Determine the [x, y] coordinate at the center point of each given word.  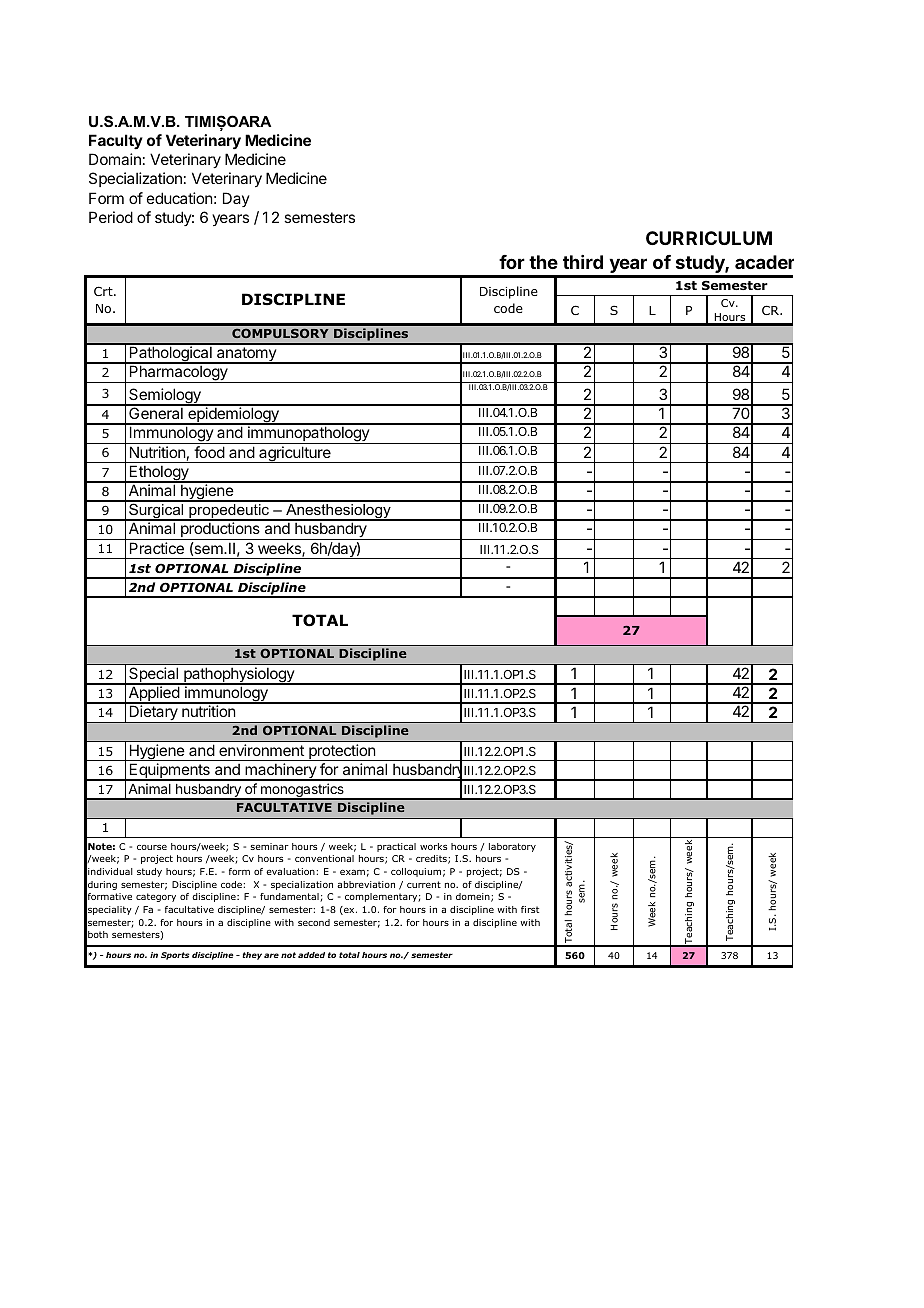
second [314, 922]
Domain [115, 159]
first [530, 909]
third [583, 262]
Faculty [116, 141]
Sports [175, 956]
